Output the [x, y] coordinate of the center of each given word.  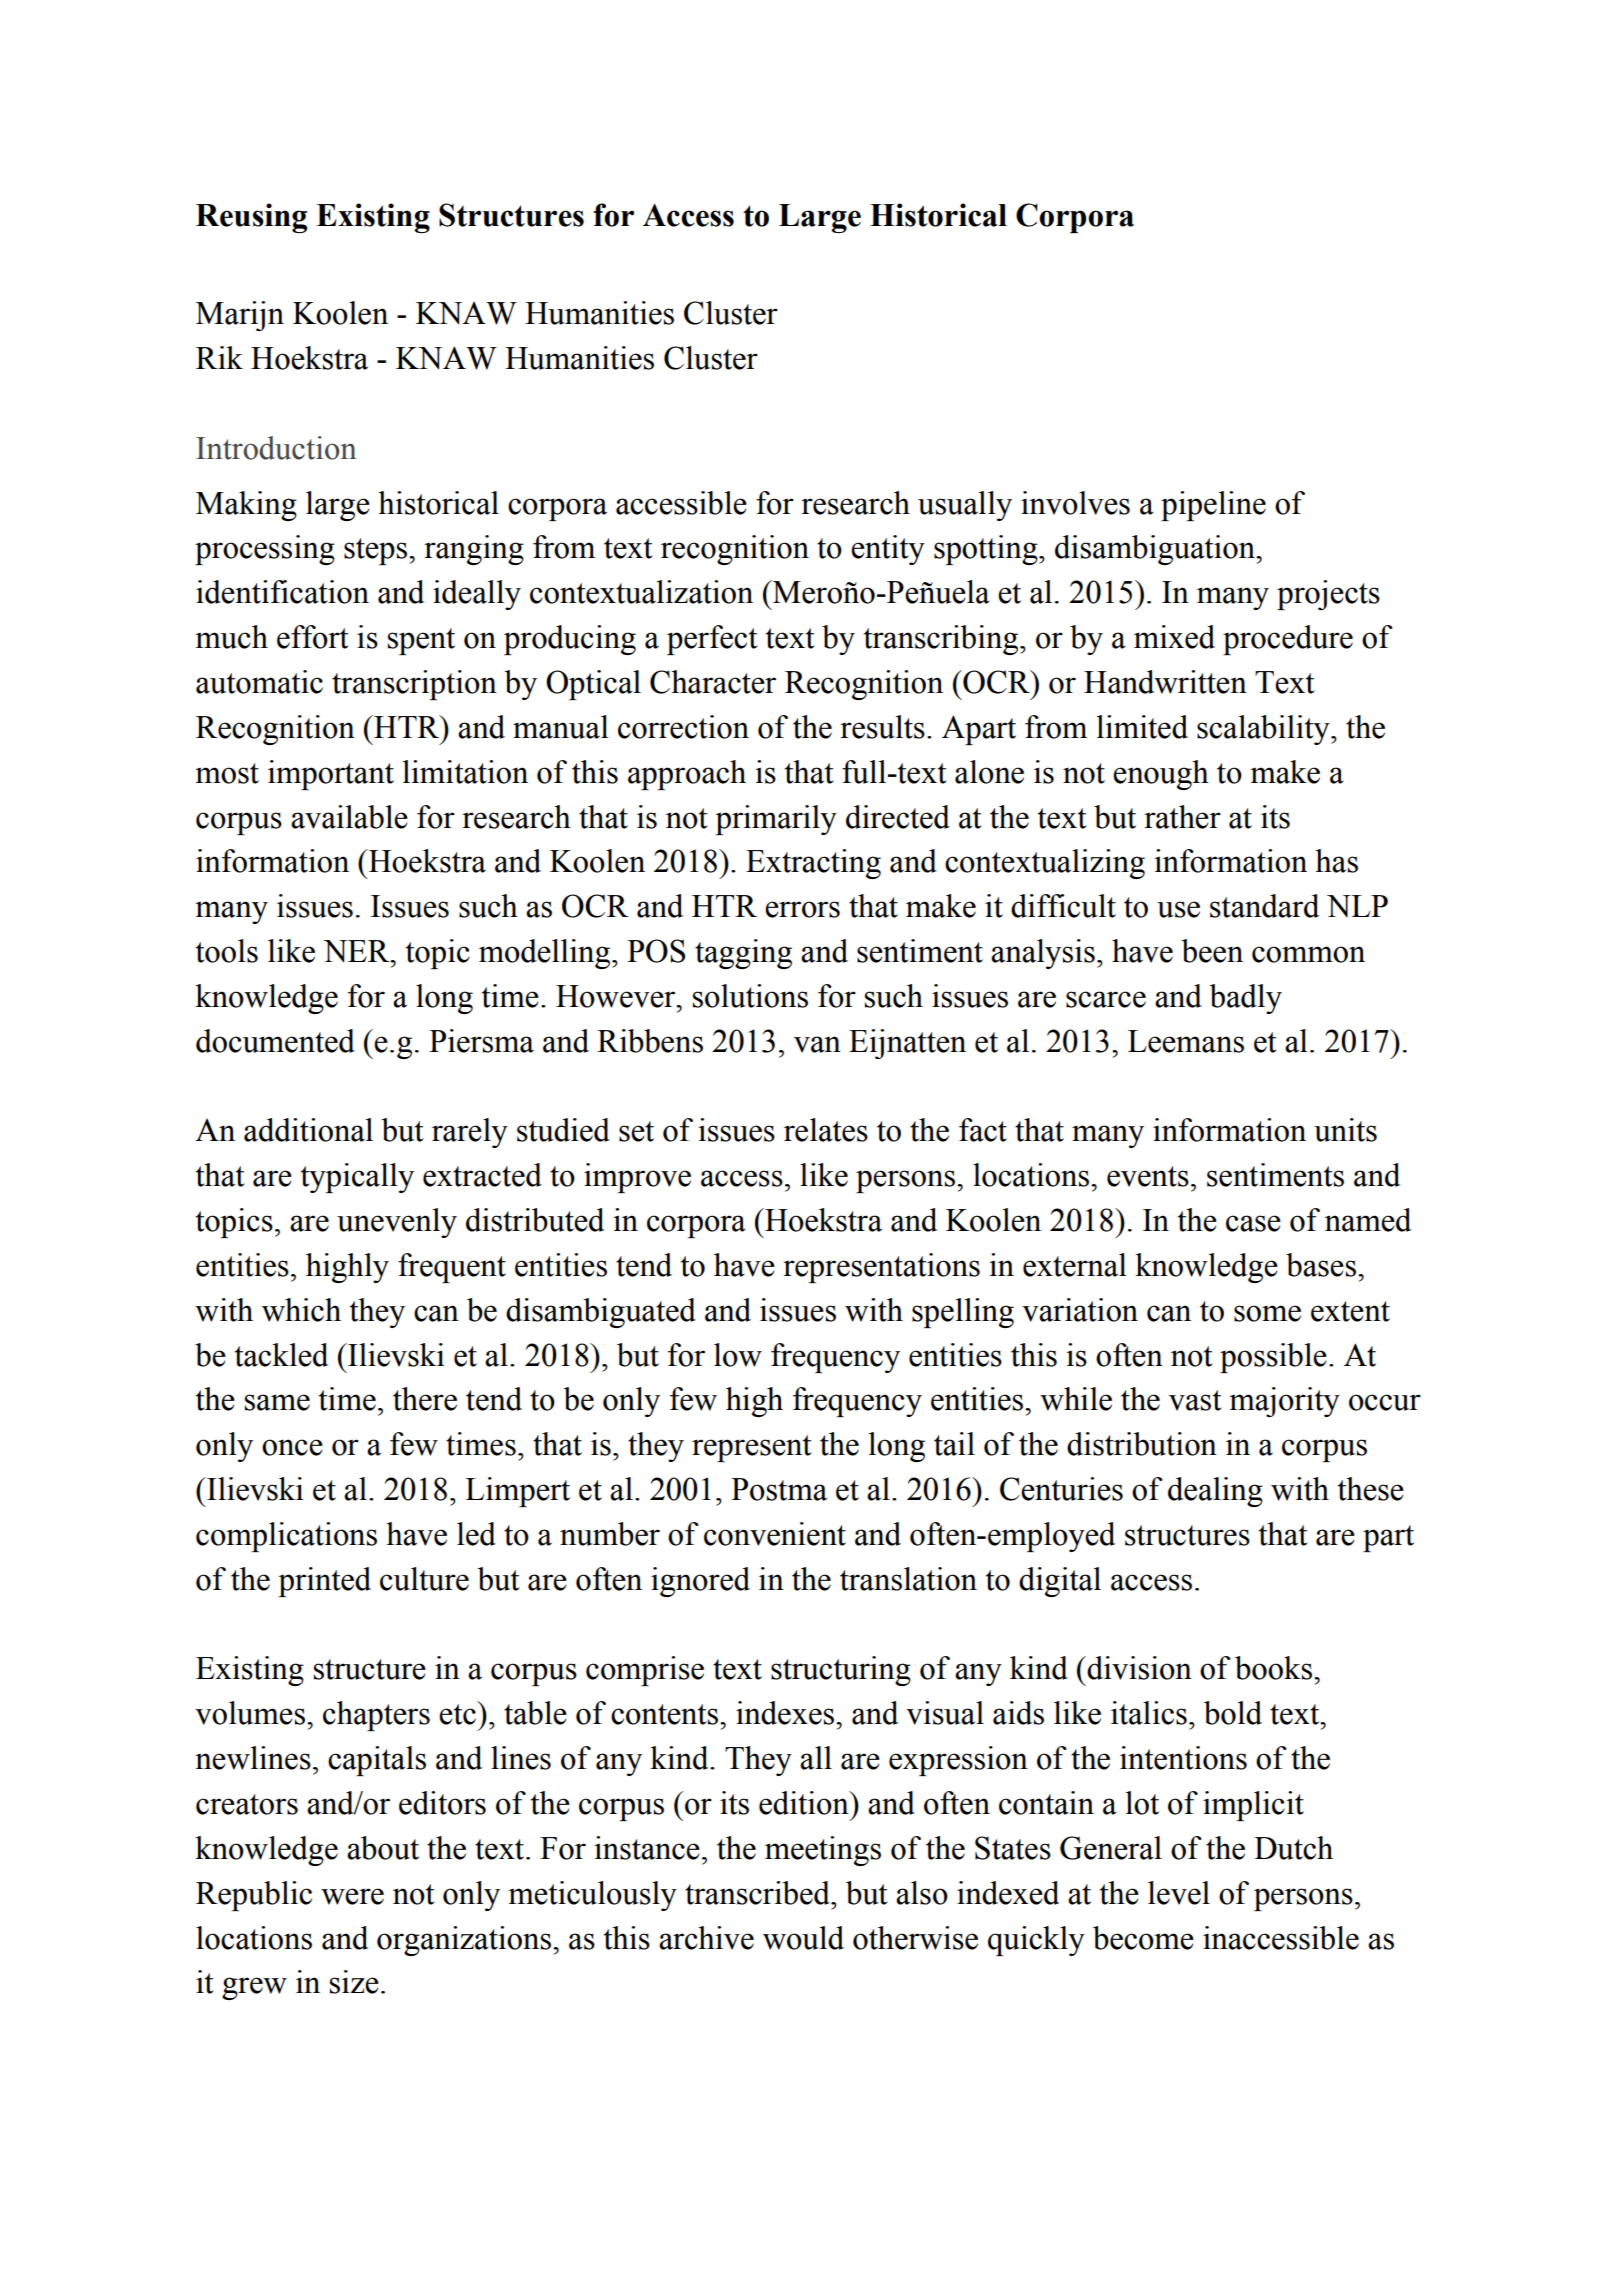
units [1345, 1130]
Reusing [251, 218]
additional [308, 1130]
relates [826, 1130]
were [352, 1896]
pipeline [1213, 506]
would [803, 1938]
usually [965, 506]
